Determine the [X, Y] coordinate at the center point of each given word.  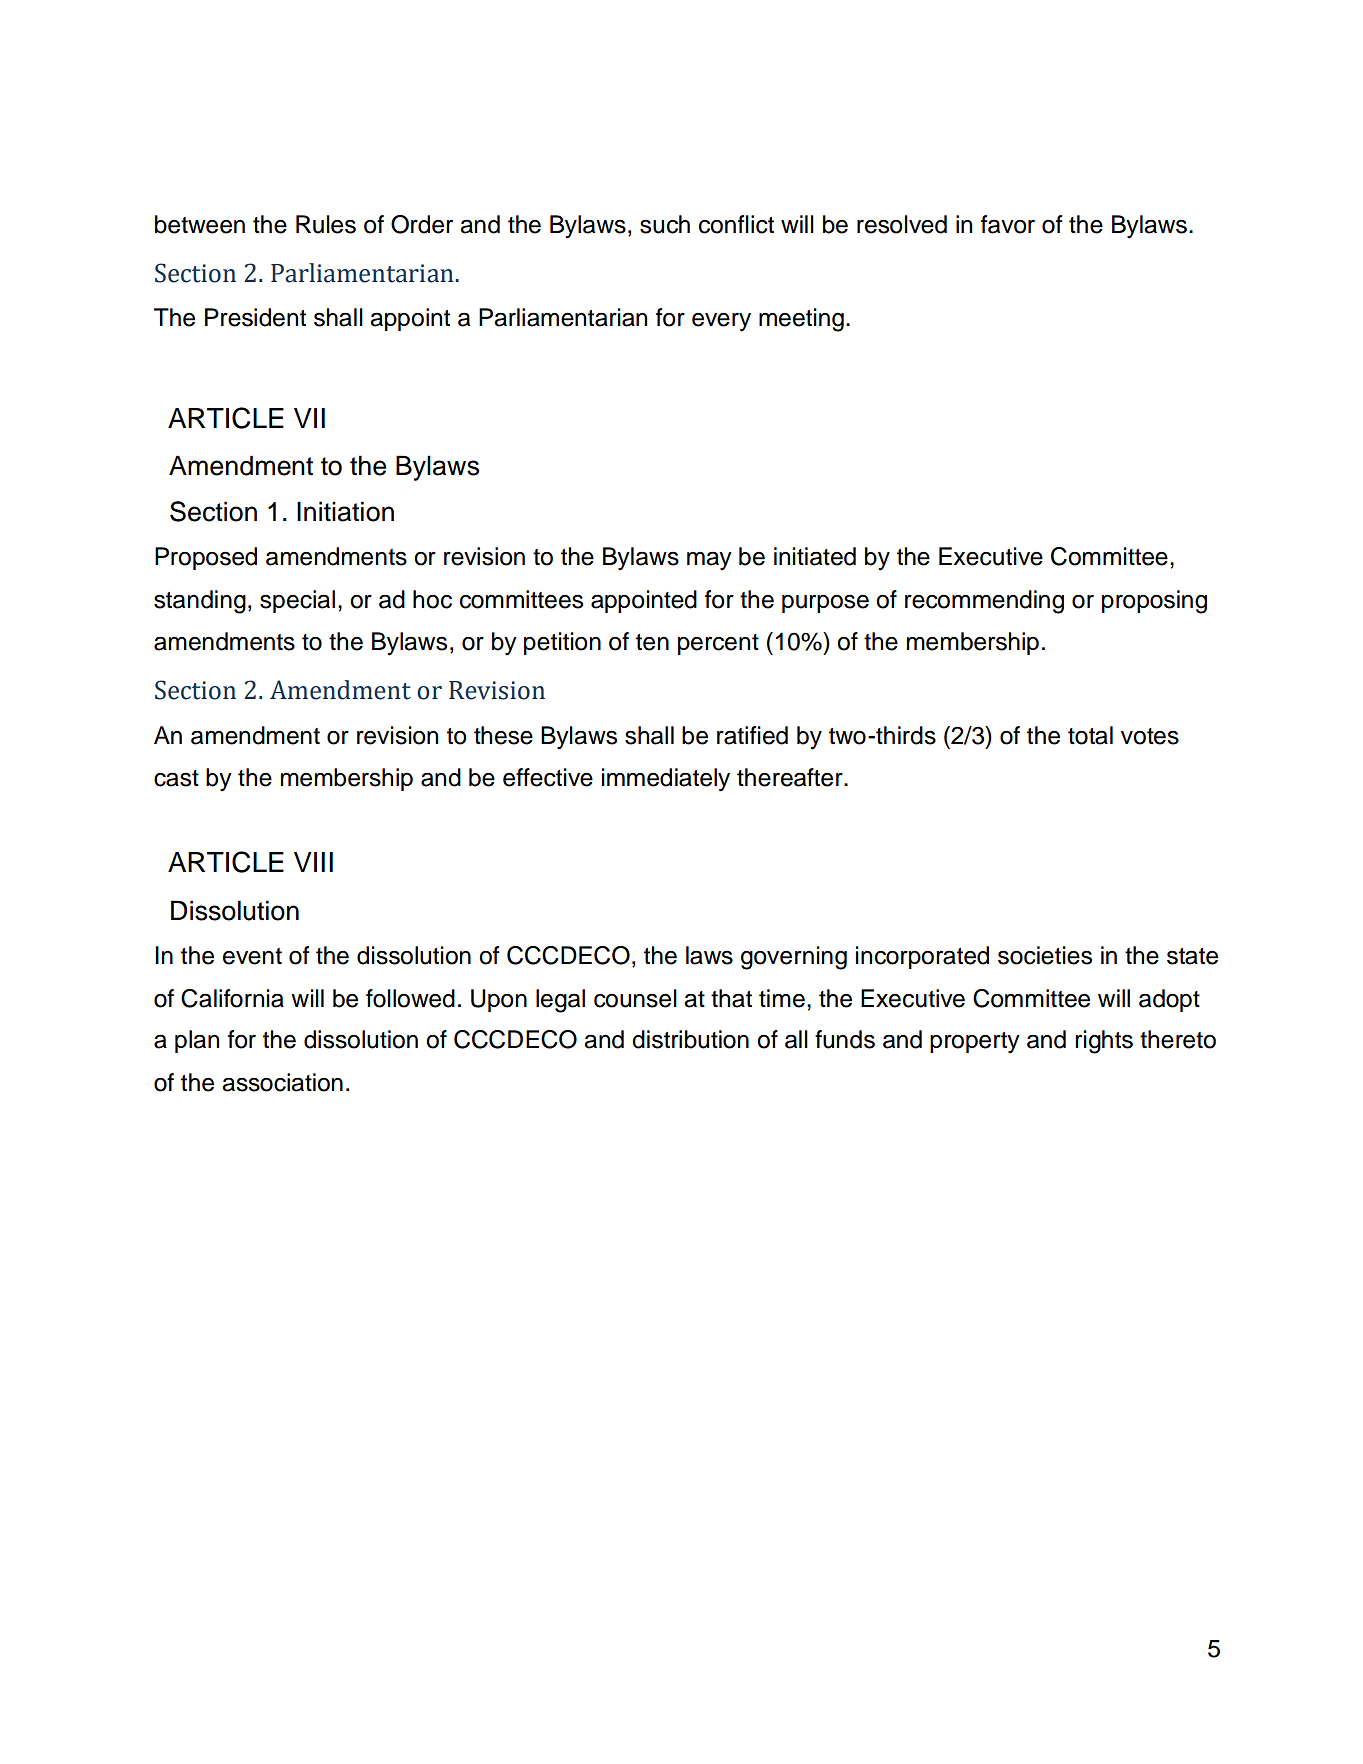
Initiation [345, 511]
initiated [815, 556]
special [297, 601]
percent [718, 644]
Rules [326, 224]
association [282, 1082]
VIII [313, 862]
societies [1045, 955]
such [665, 224]
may [709, 561]
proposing [1154, 602]
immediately [666, 780]
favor [1008, 224]
